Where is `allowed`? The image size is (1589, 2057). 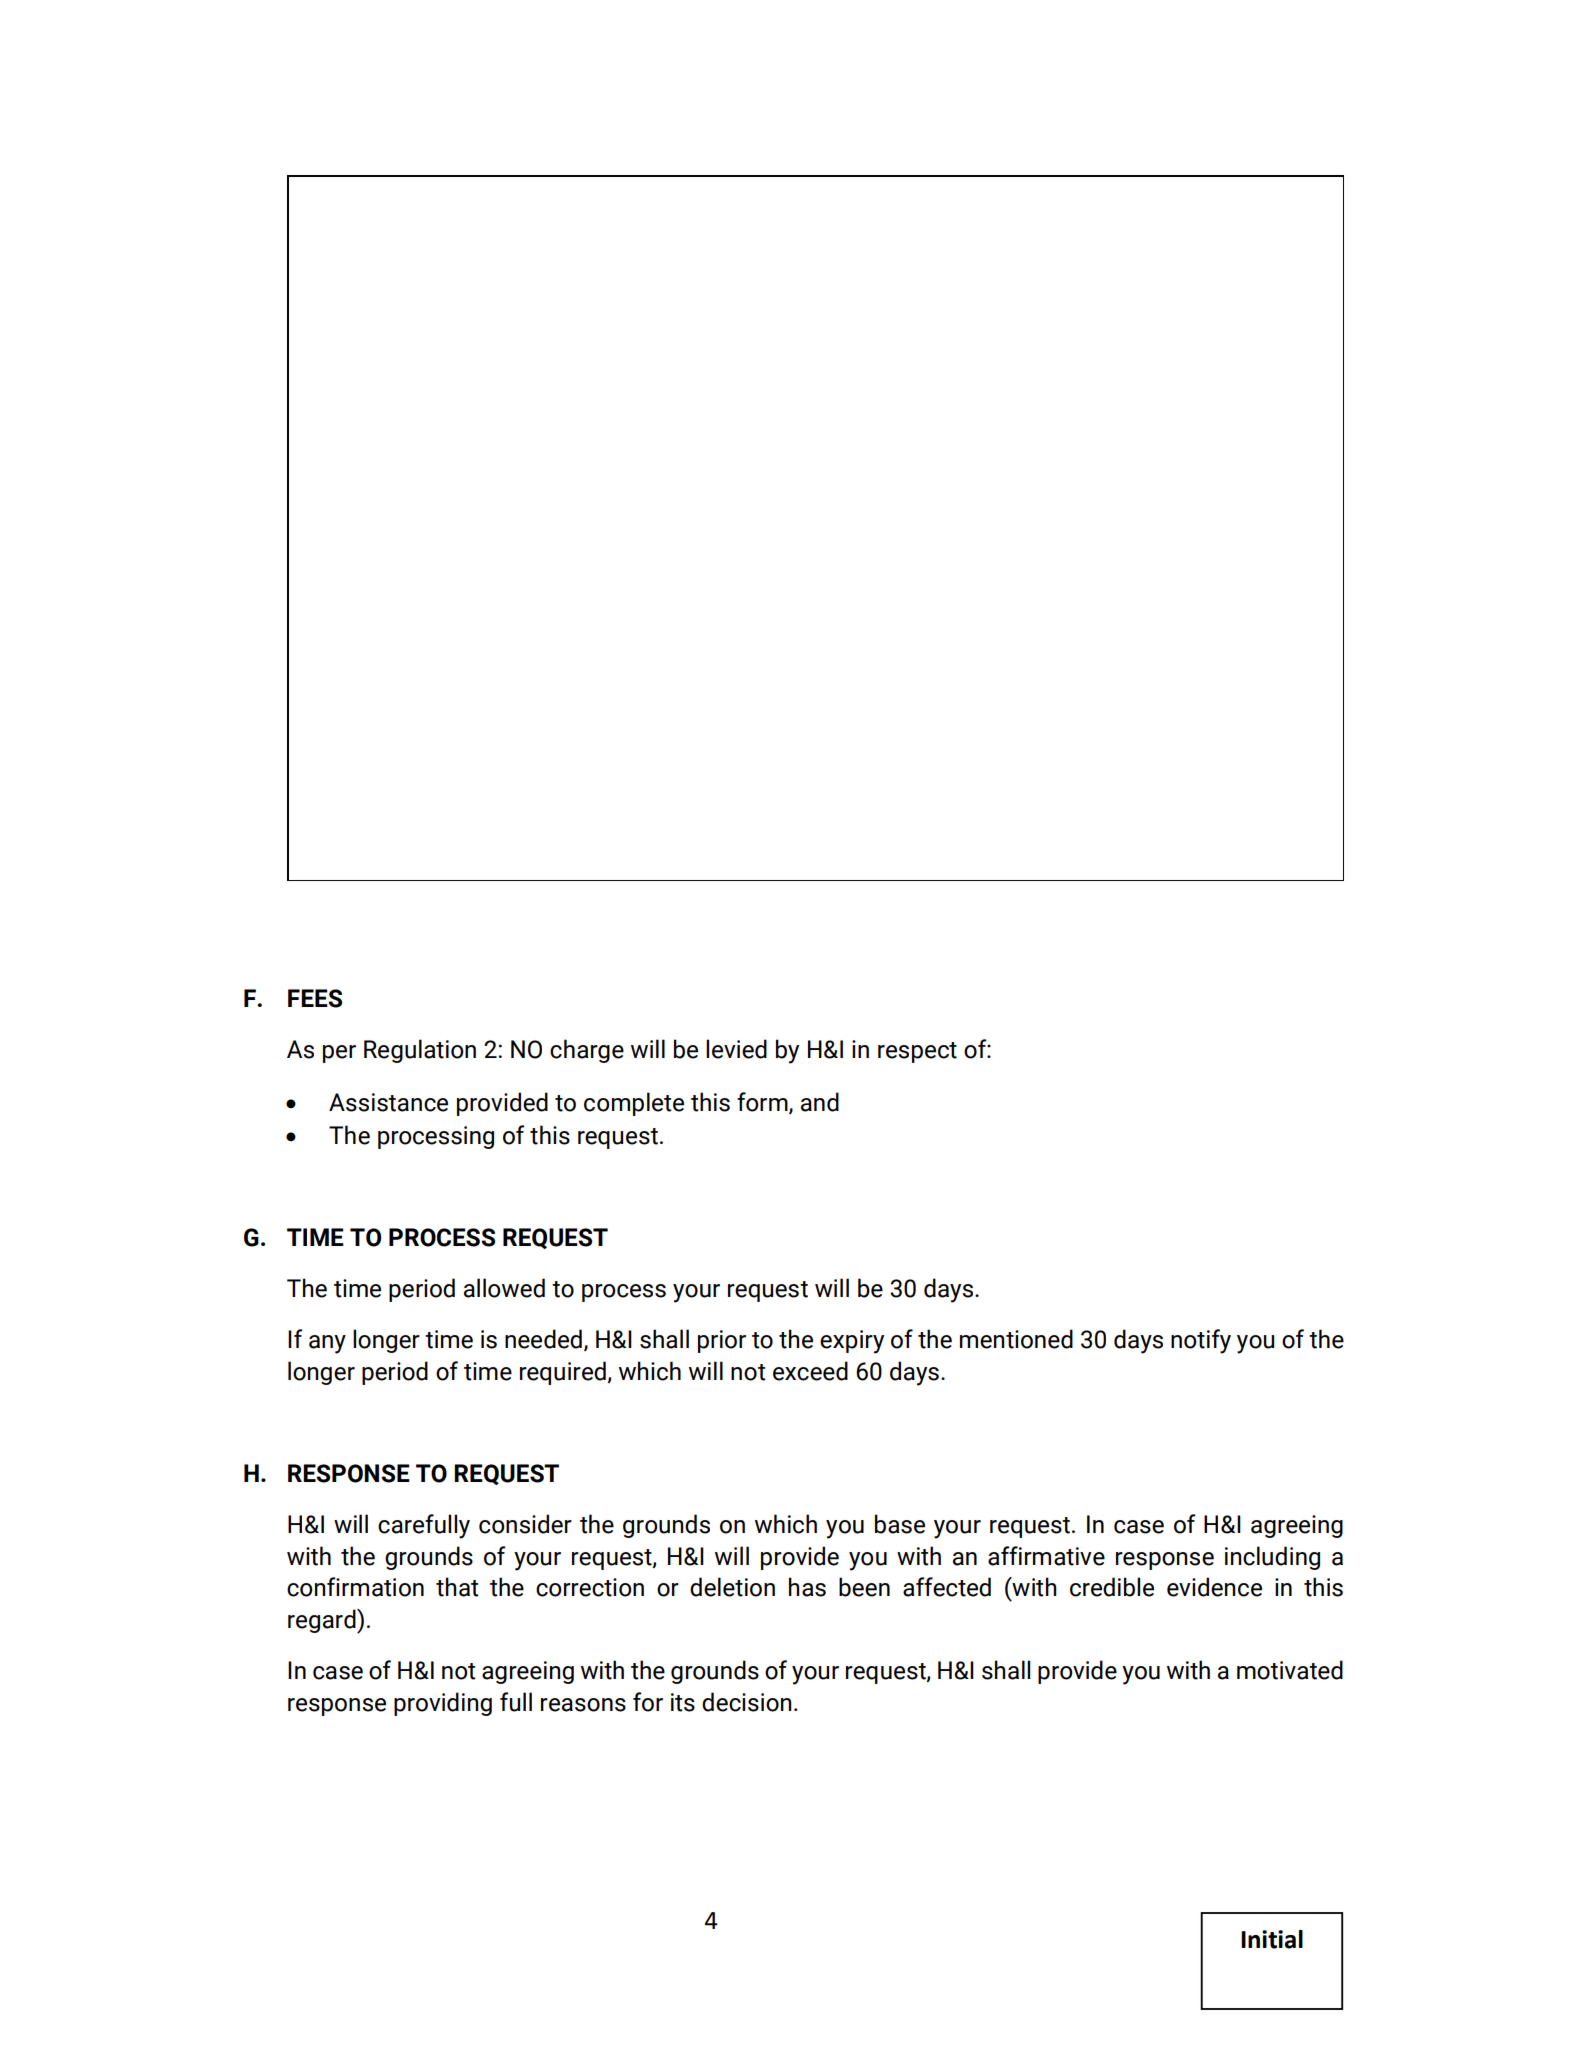 allowed is located at coordinates (504, 1288).
